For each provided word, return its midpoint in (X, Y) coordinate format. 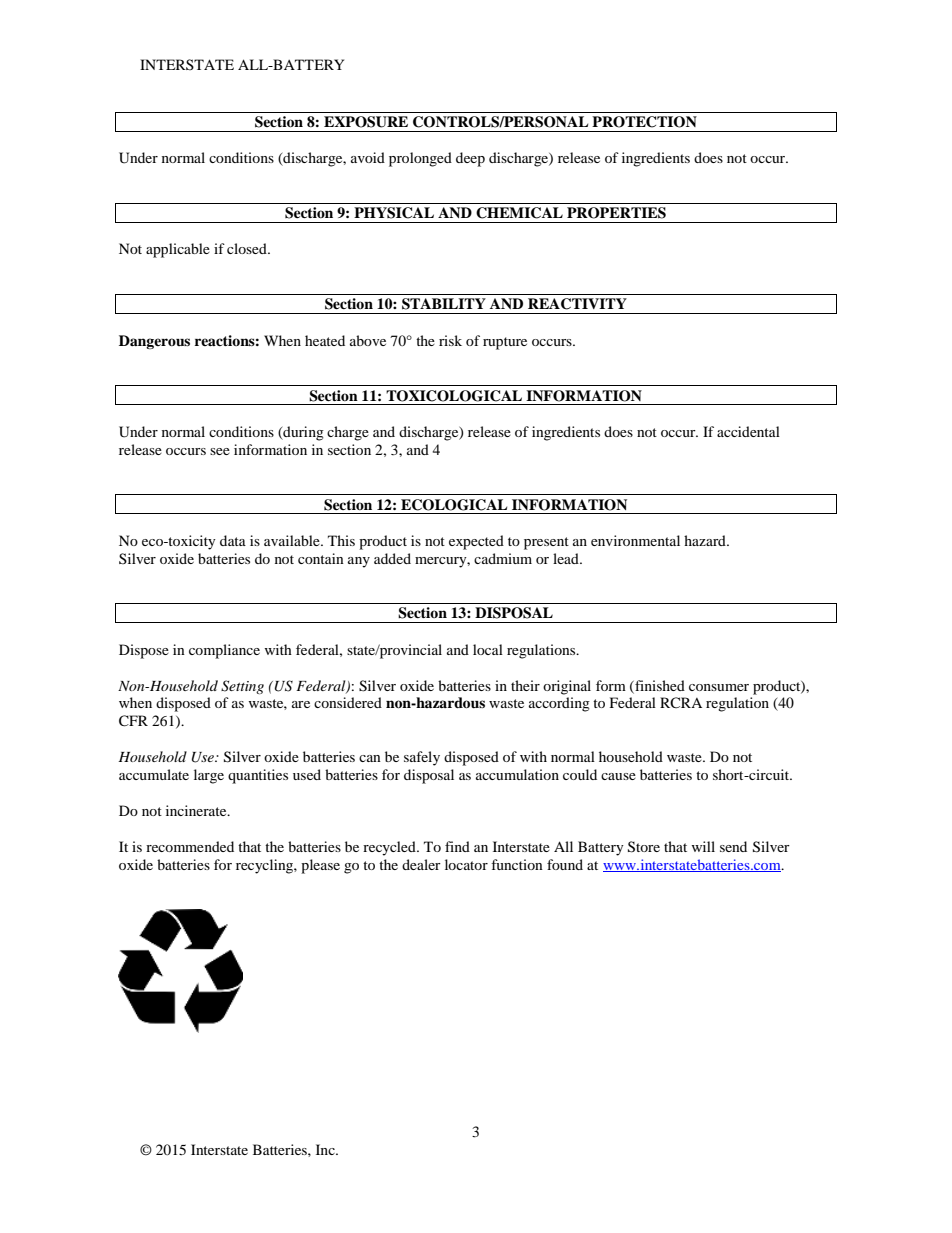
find (457, 846)
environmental (635, 540)
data (233, 540)
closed (248, 248)
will (703, 846)
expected (476, 542)
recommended (190, 846)
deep (470, 159)
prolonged (420, 159)
